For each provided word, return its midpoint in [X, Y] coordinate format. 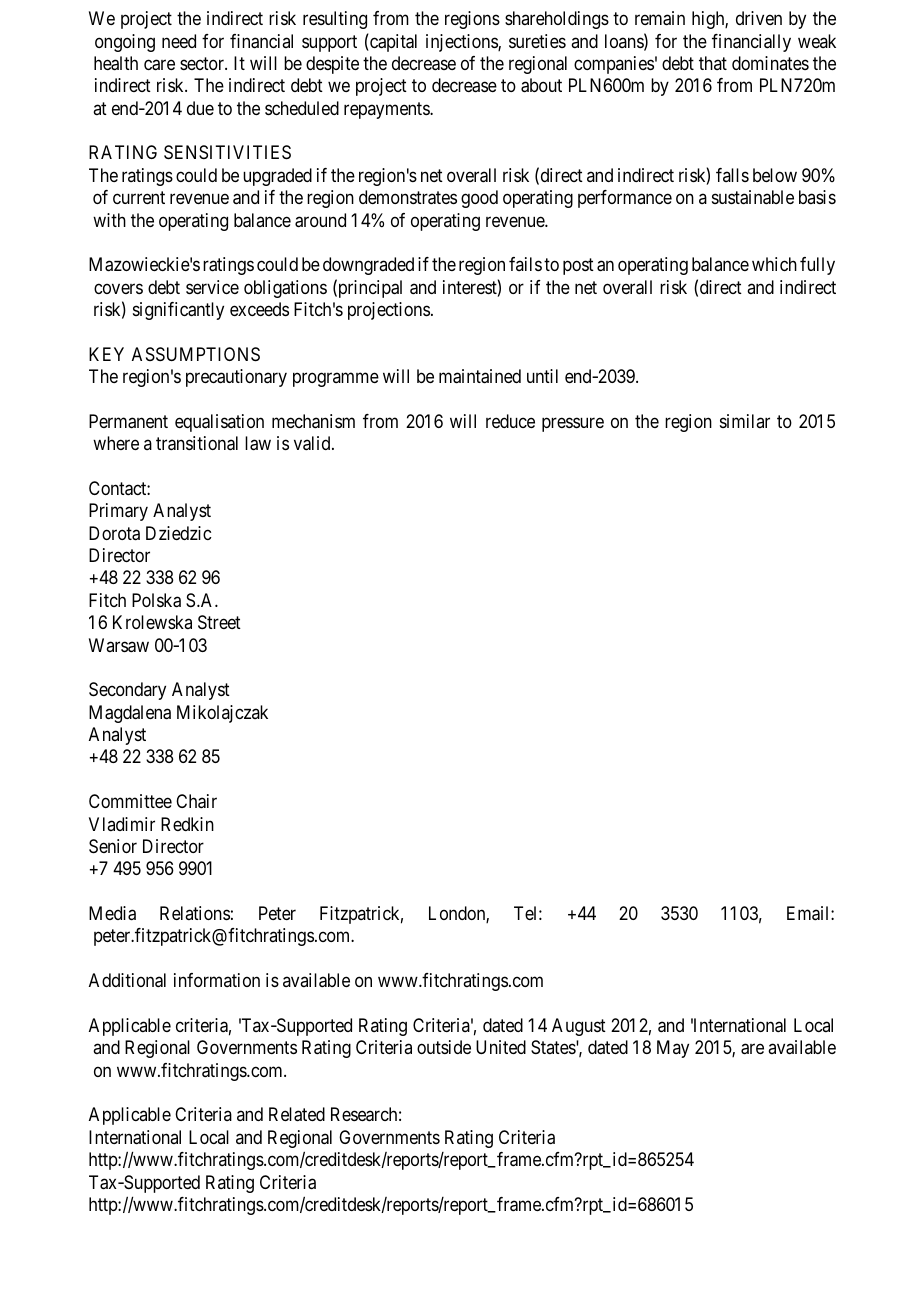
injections [462, 43]
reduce [510, 421]
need [179, 41]
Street [219, 622]
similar [745, 421]
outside [444, 1047]
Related [297, 1114]
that [713, 63]
